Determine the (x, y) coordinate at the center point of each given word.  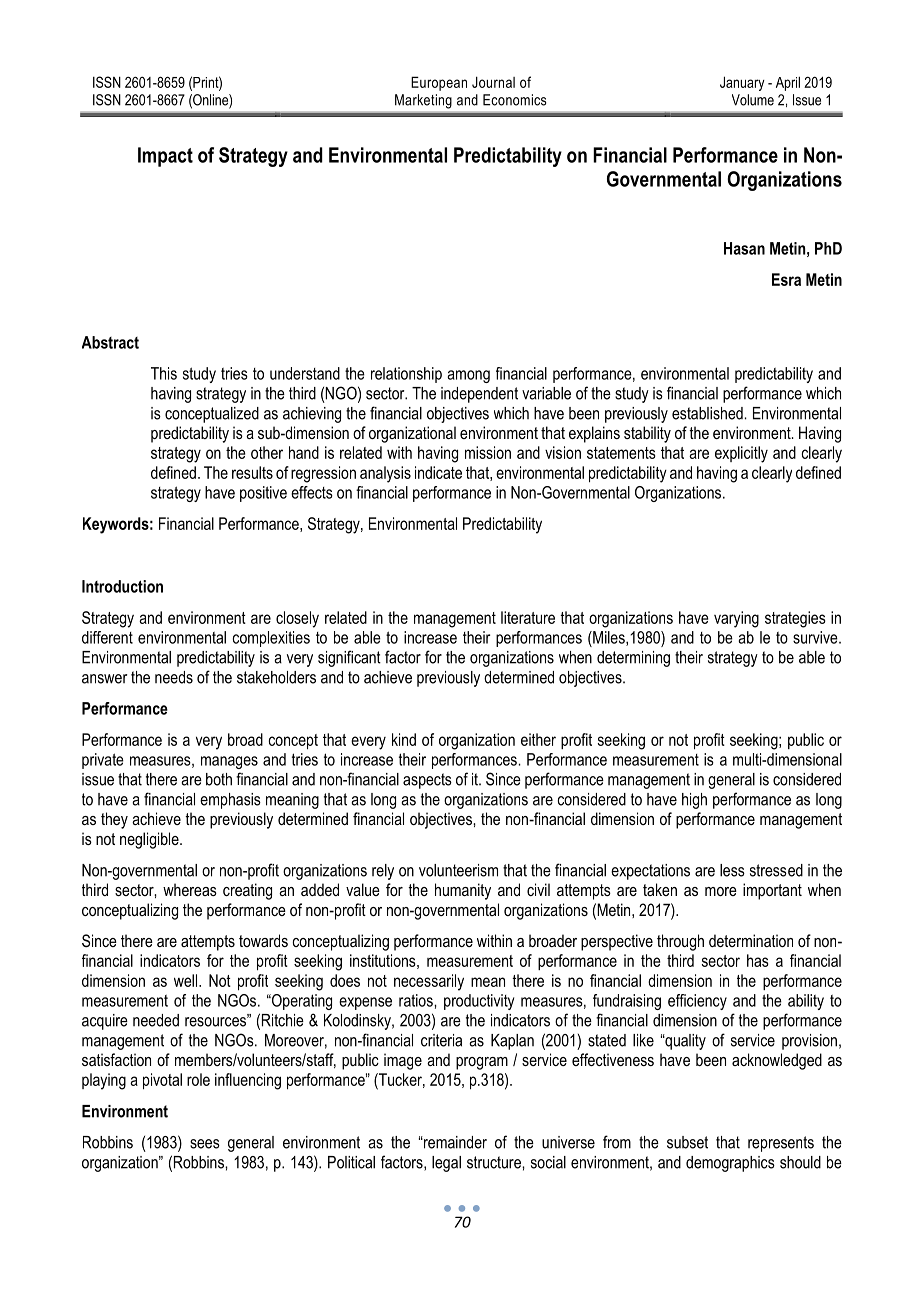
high (694, 801)
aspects (427, 781)
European (439, 83)
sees (205, 1144)
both (219, 779)
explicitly (741, 454)
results (252, 472)
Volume (753, 100)
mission (488, 452)
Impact (165, 157)
